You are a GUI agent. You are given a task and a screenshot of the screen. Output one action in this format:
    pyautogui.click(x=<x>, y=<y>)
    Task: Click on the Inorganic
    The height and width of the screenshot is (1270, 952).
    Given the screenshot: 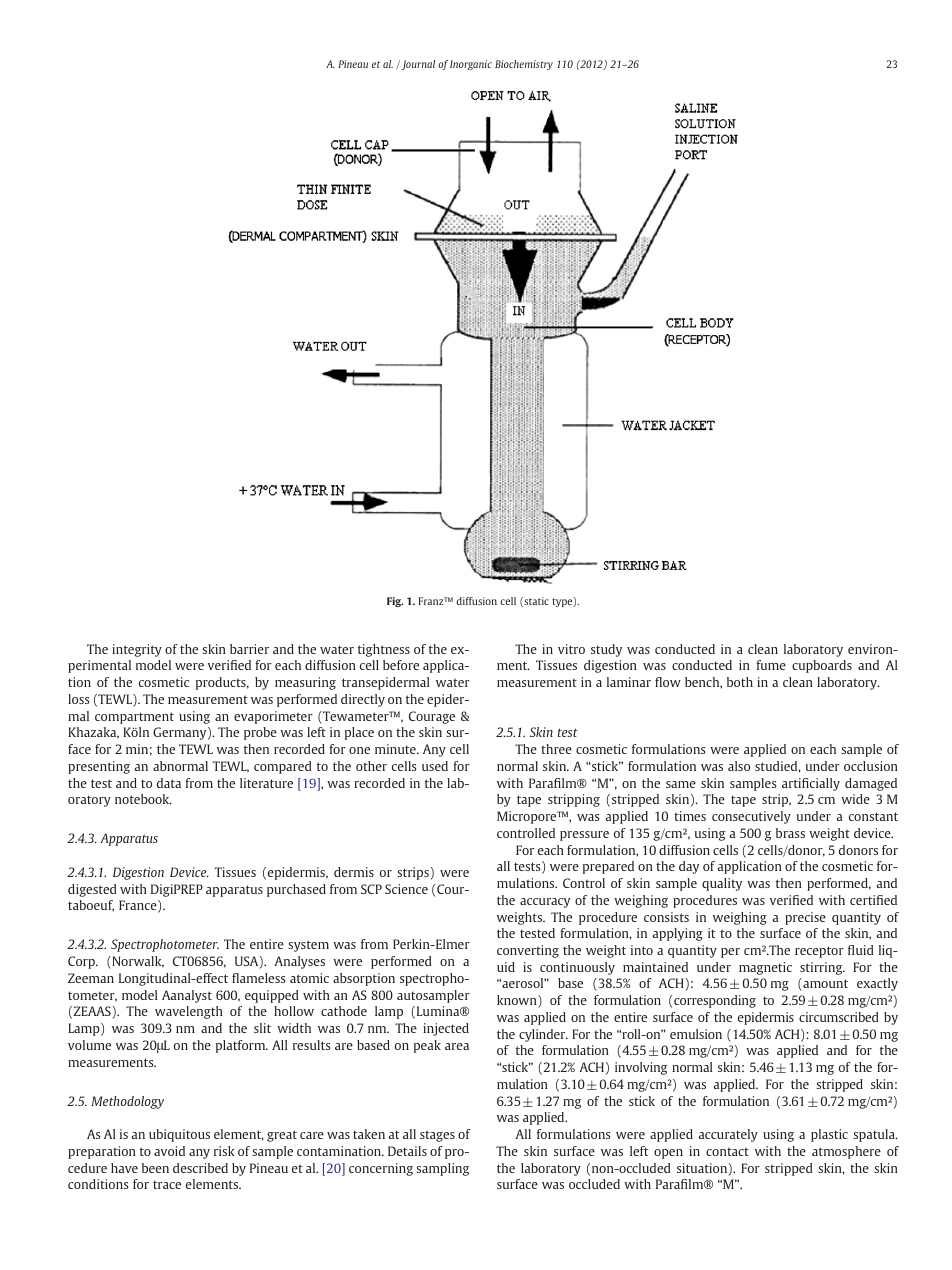 What is the action you would take?
    pyautogui.click(x=471, y=65)
